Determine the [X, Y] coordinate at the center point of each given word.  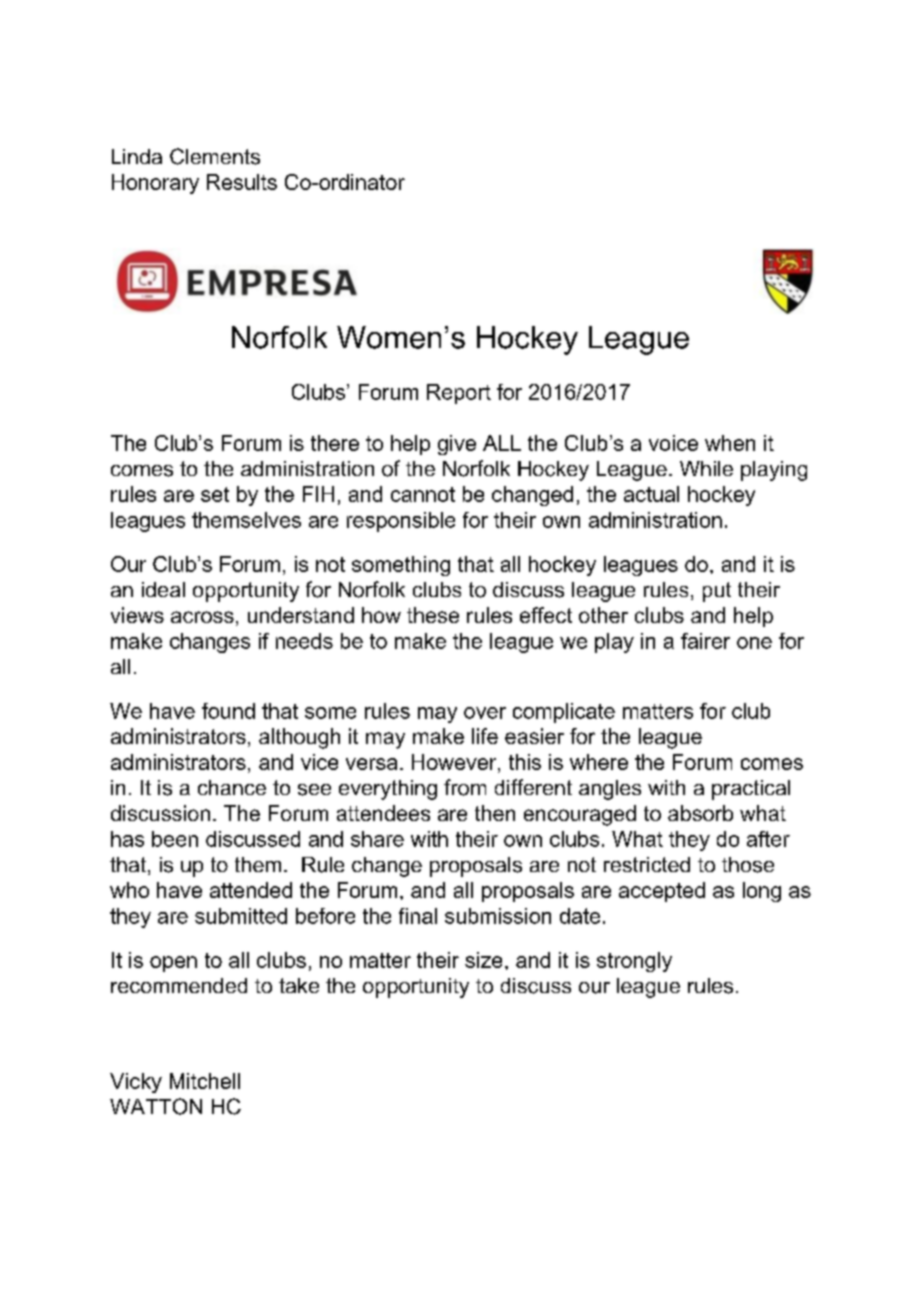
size [483, 960]
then [495, 813]
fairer [705, 641]
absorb [700, 813]
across [202, 617]
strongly [634, 962]
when [730, 443]
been [175, 839]
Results [242, 182]
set [215, 494]
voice [673, 443]
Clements [215, 156]
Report [459, 394]
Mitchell [205, 1081]
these [433, 615]
